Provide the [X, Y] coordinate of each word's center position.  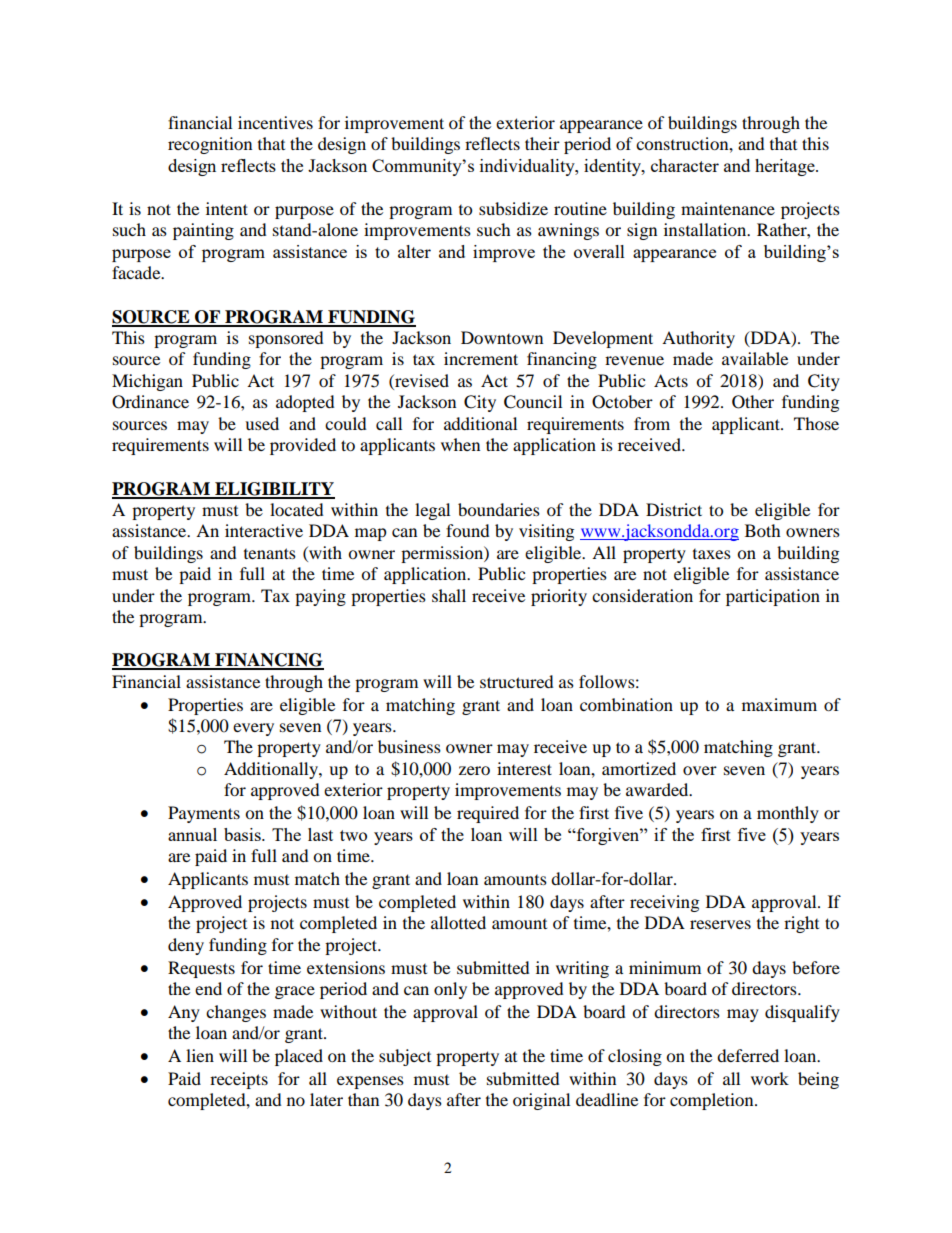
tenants [270, 553]
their [542, 143]
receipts [239, 1080]
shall [449, 595]
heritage [786, 167]
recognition [210, 145]
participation [773, 597]
